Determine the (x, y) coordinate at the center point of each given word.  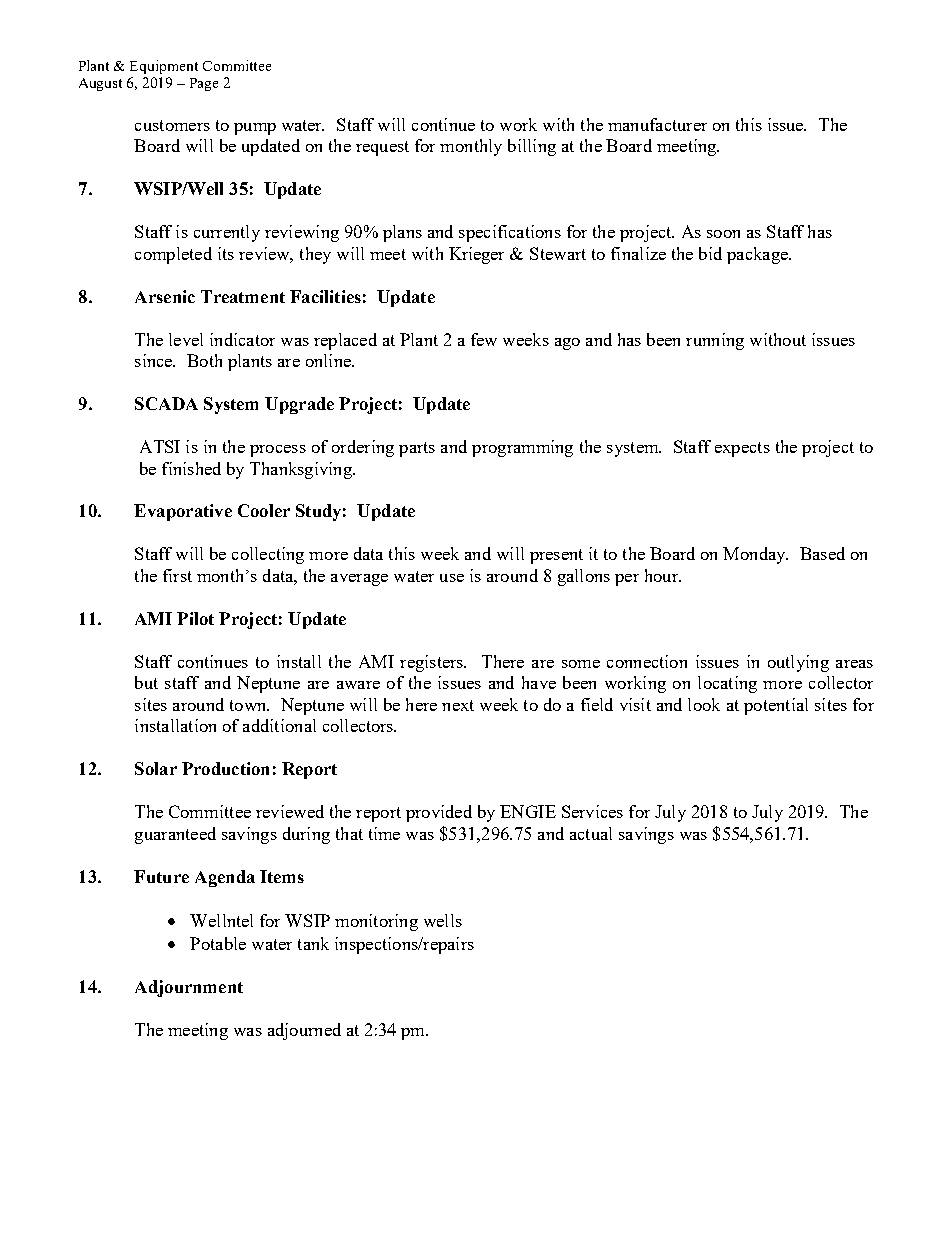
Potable (218, 943)
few (484, 339)
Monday (755, 555)
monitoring (376, 922)
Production (225, 768)
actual (591, 833)
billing (532, 147)
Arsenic (165, 296)
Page (204, 84)
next (458, 705)
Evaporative (183, 512)
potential (776, 706)
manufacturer (657, 124)
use (452, 578)
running (715, 341)
